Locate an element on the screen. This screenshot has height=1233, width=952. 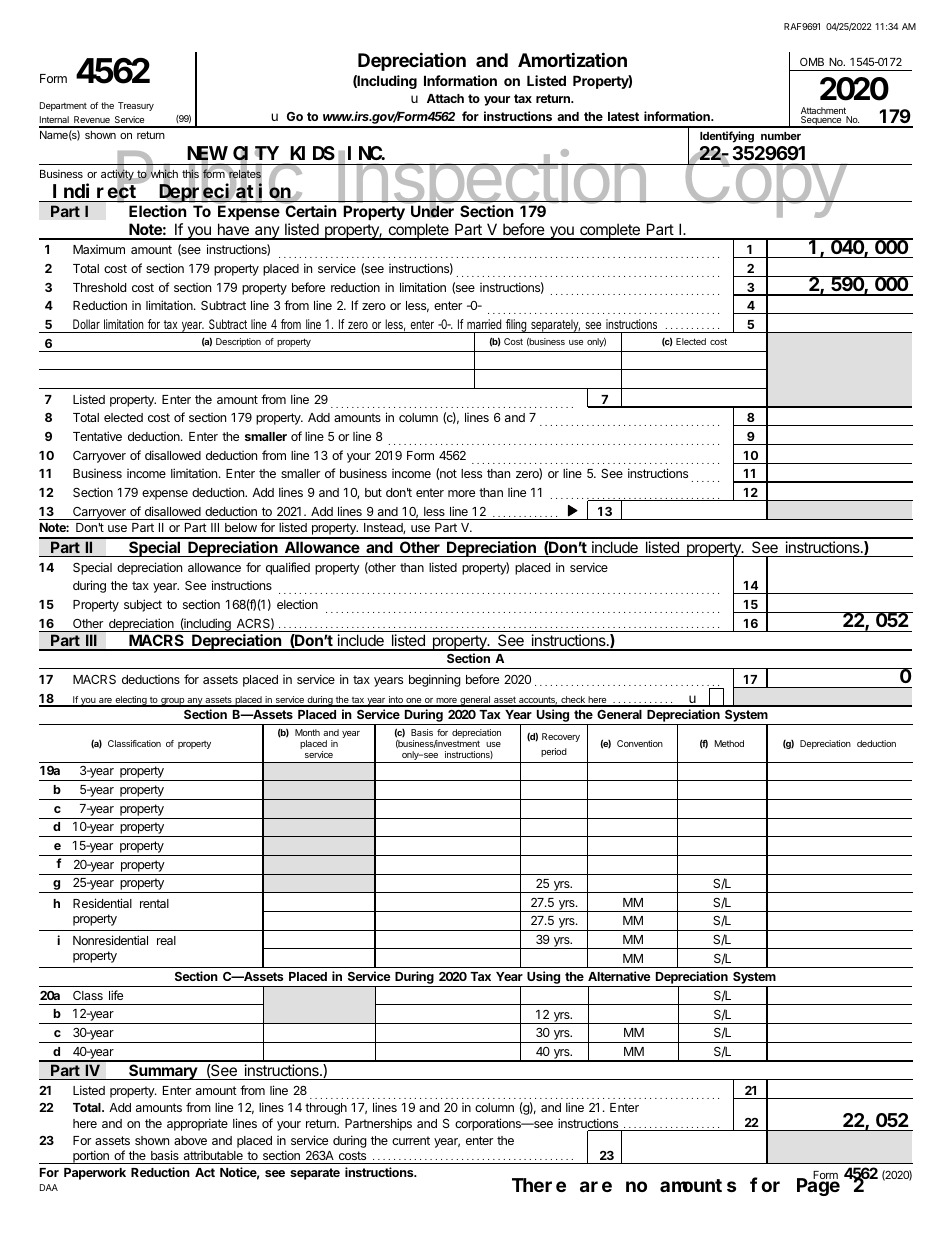
portion is located at coordinates (91, 1157).
